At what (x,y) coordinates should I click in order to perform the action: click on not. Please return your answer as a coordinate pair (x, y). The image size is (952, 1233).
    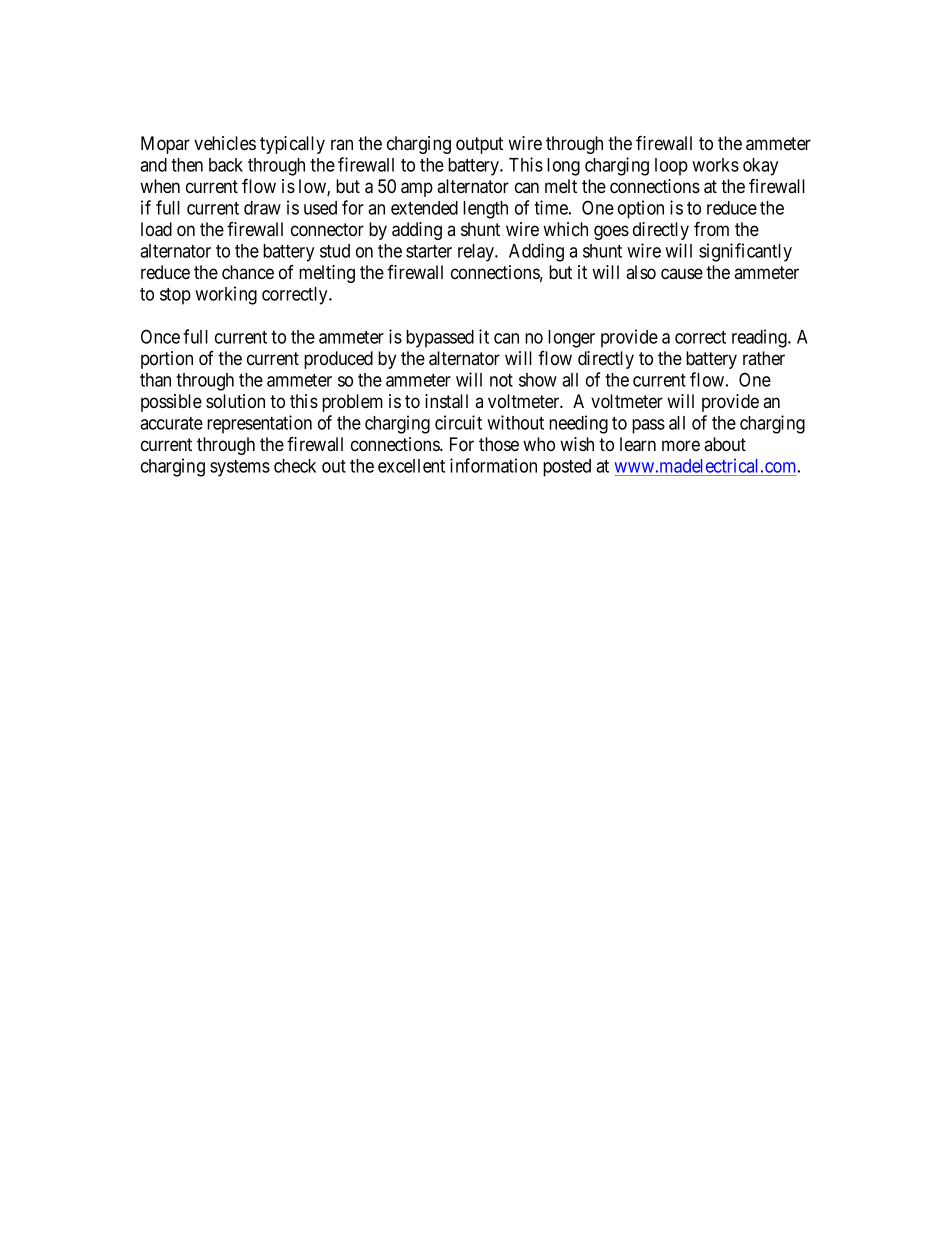
    Looking at the image, I should click on (501, 380).
